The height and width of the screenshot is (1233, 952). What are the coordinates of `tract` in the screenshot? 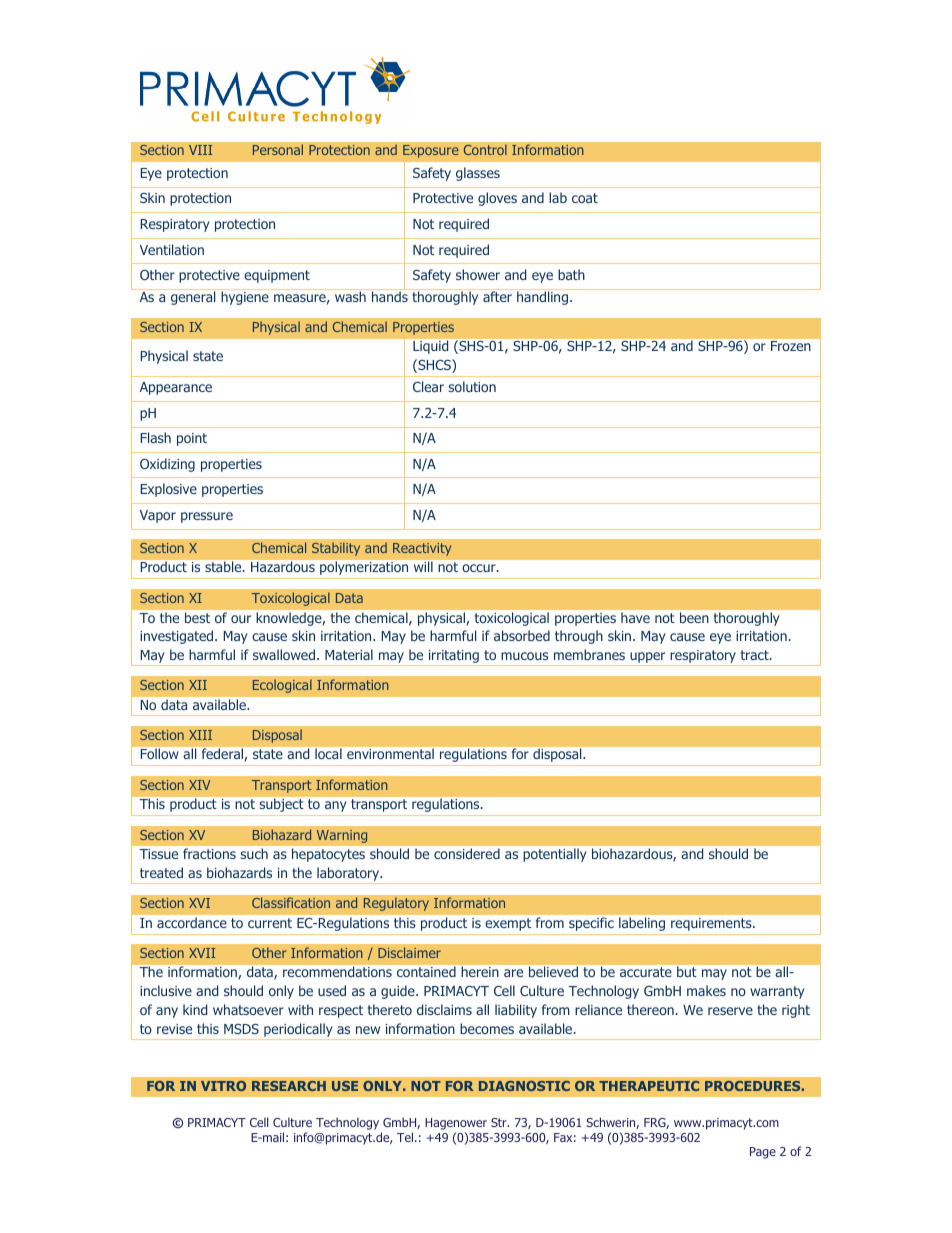 It's located at (756, 655).
